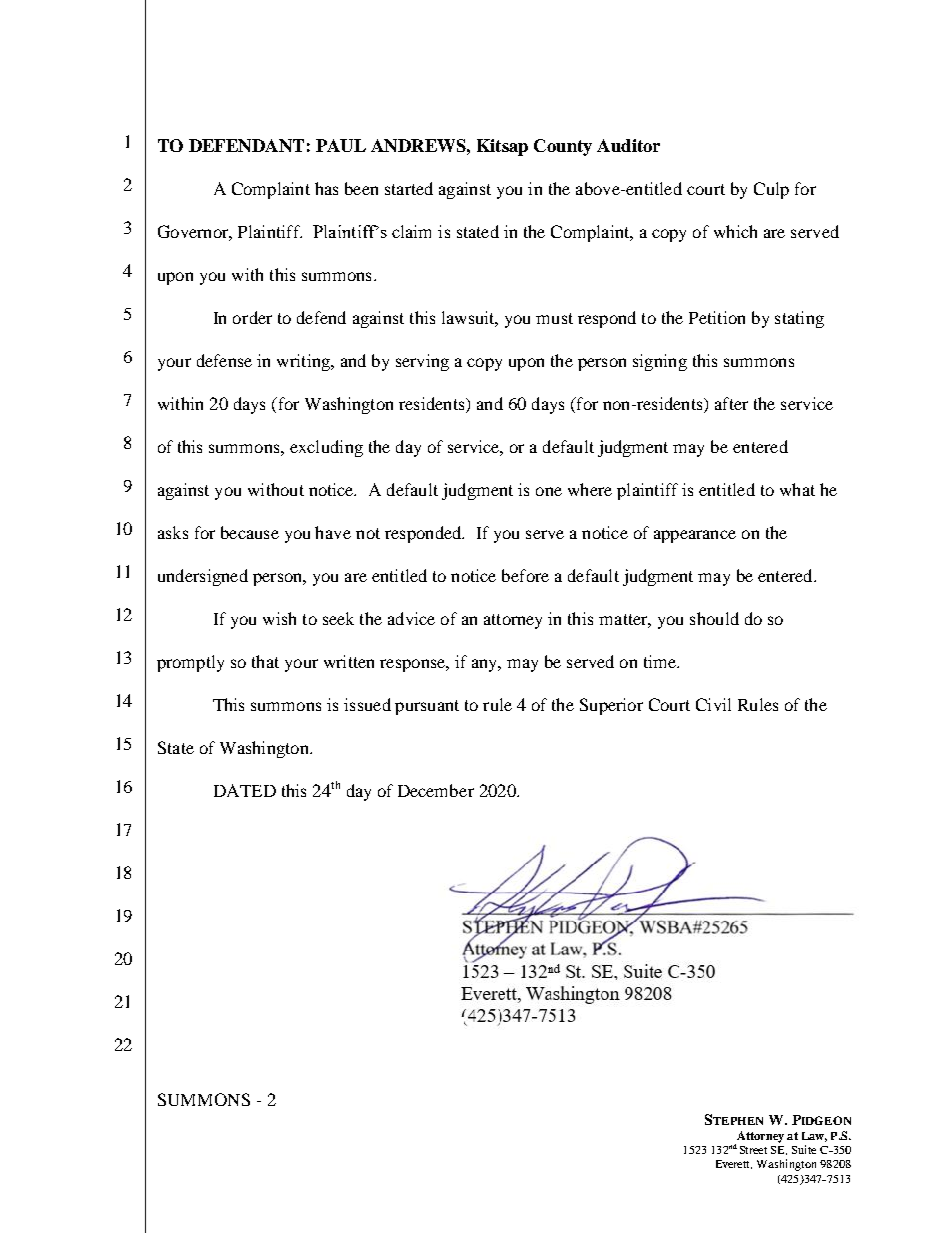 This screenshot has height=1233, width=952. What do you see at coordinates (250, 532) in the screenshot?
I see `because` at bounding box center [250, 532].
